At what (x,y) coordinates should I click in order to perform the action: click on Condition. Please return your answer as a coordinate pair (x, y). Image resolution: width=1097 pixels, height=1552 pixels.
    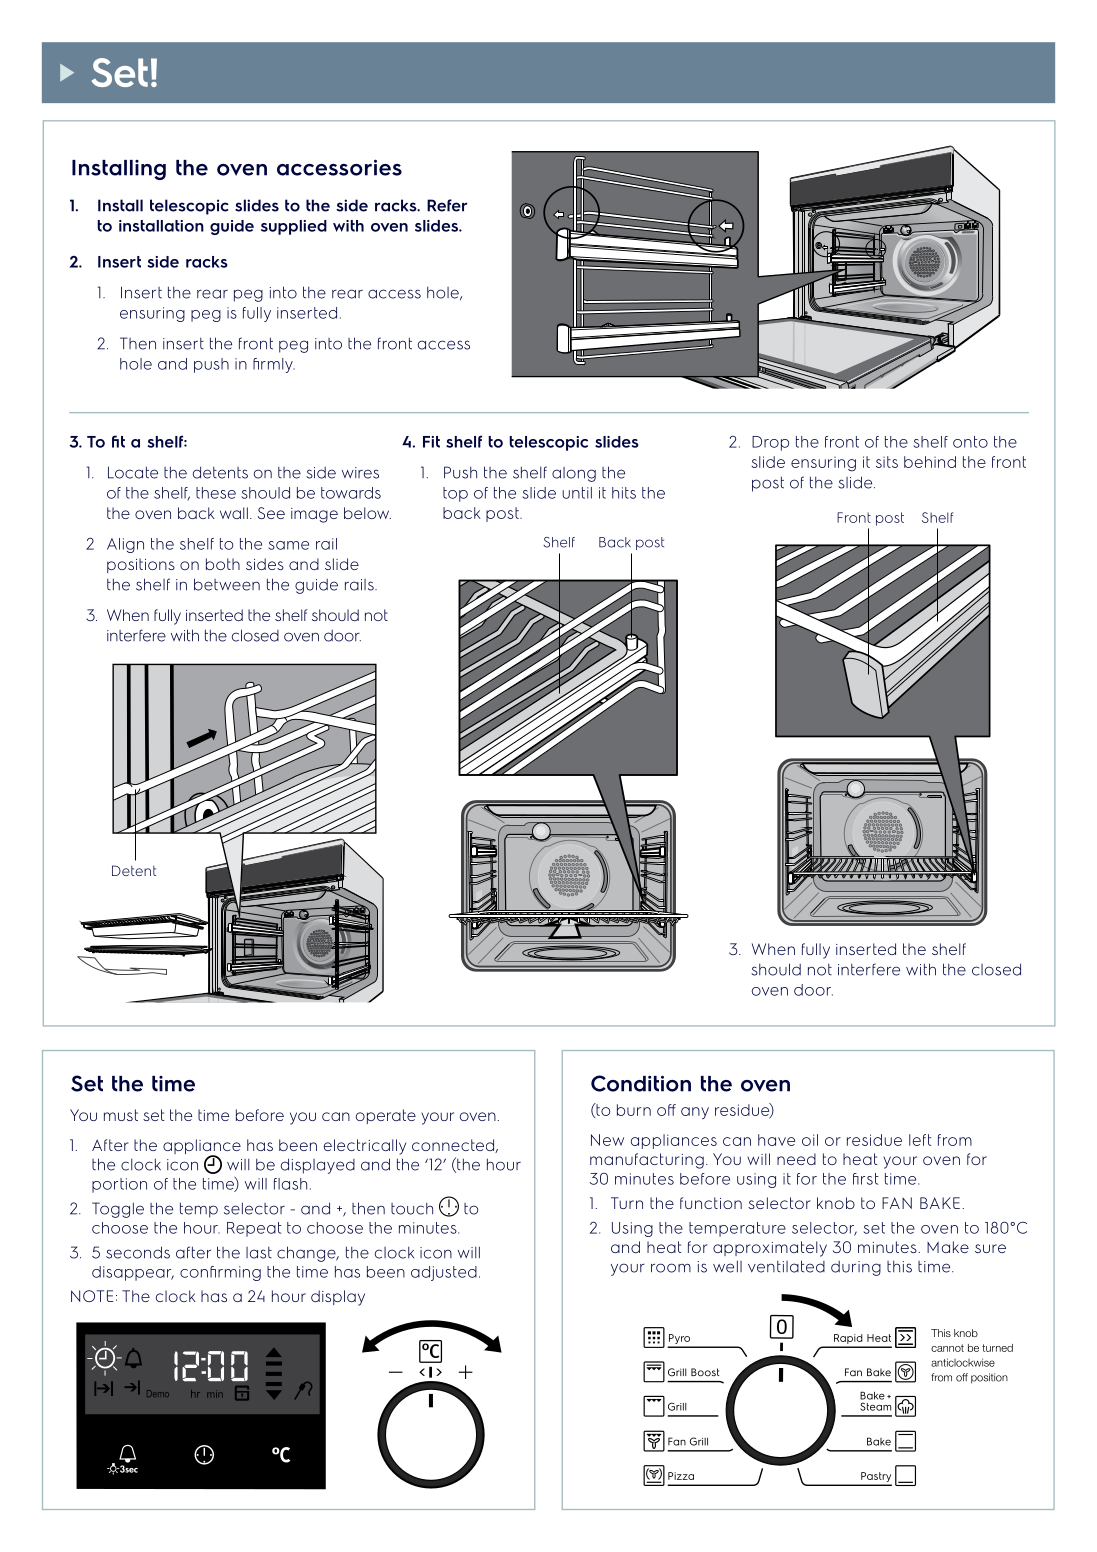
    Looking at the image, I should click on (641, 1083).
